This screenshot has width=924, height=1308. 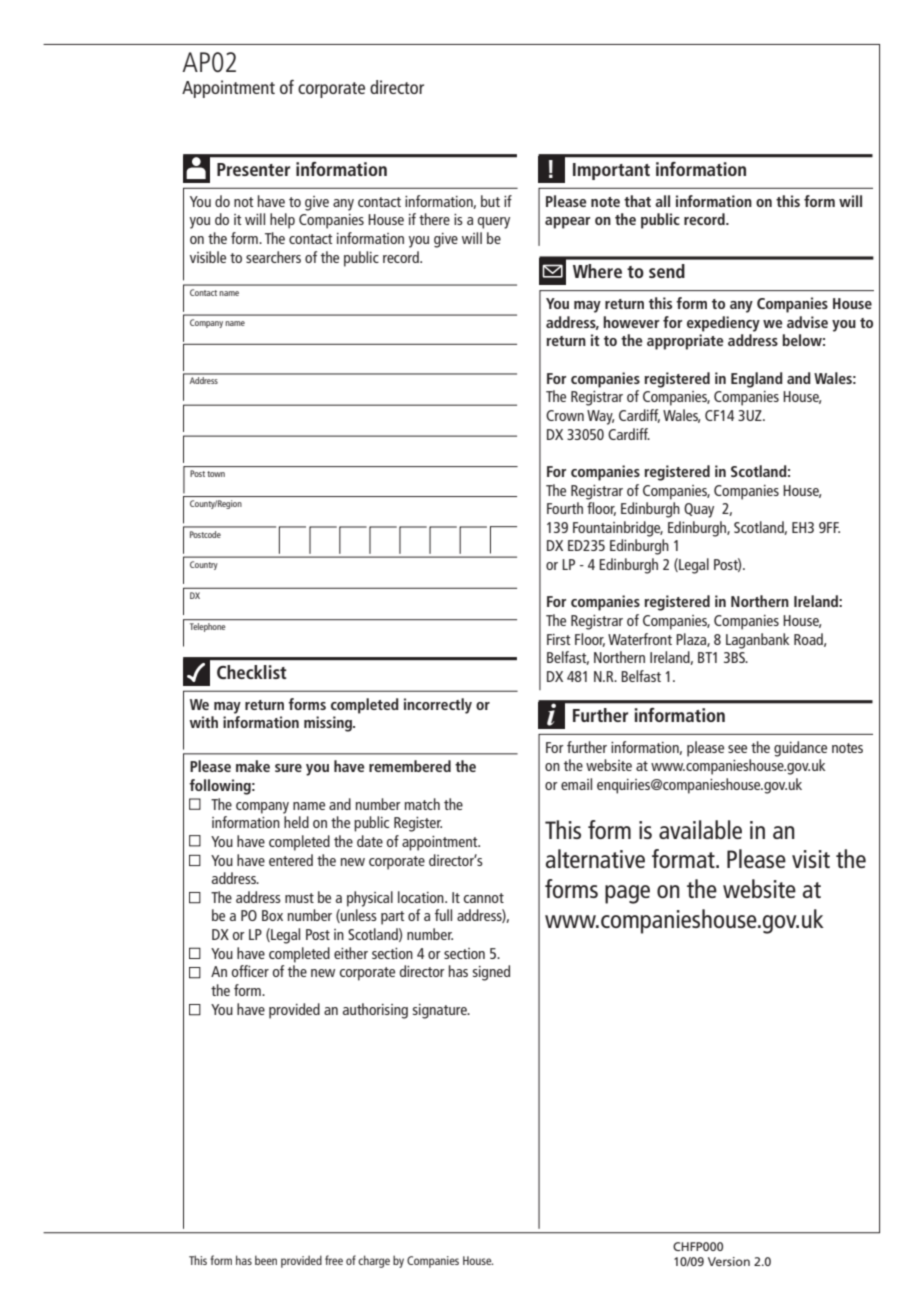 I want to click on been, so click(x=266, y=1260).
